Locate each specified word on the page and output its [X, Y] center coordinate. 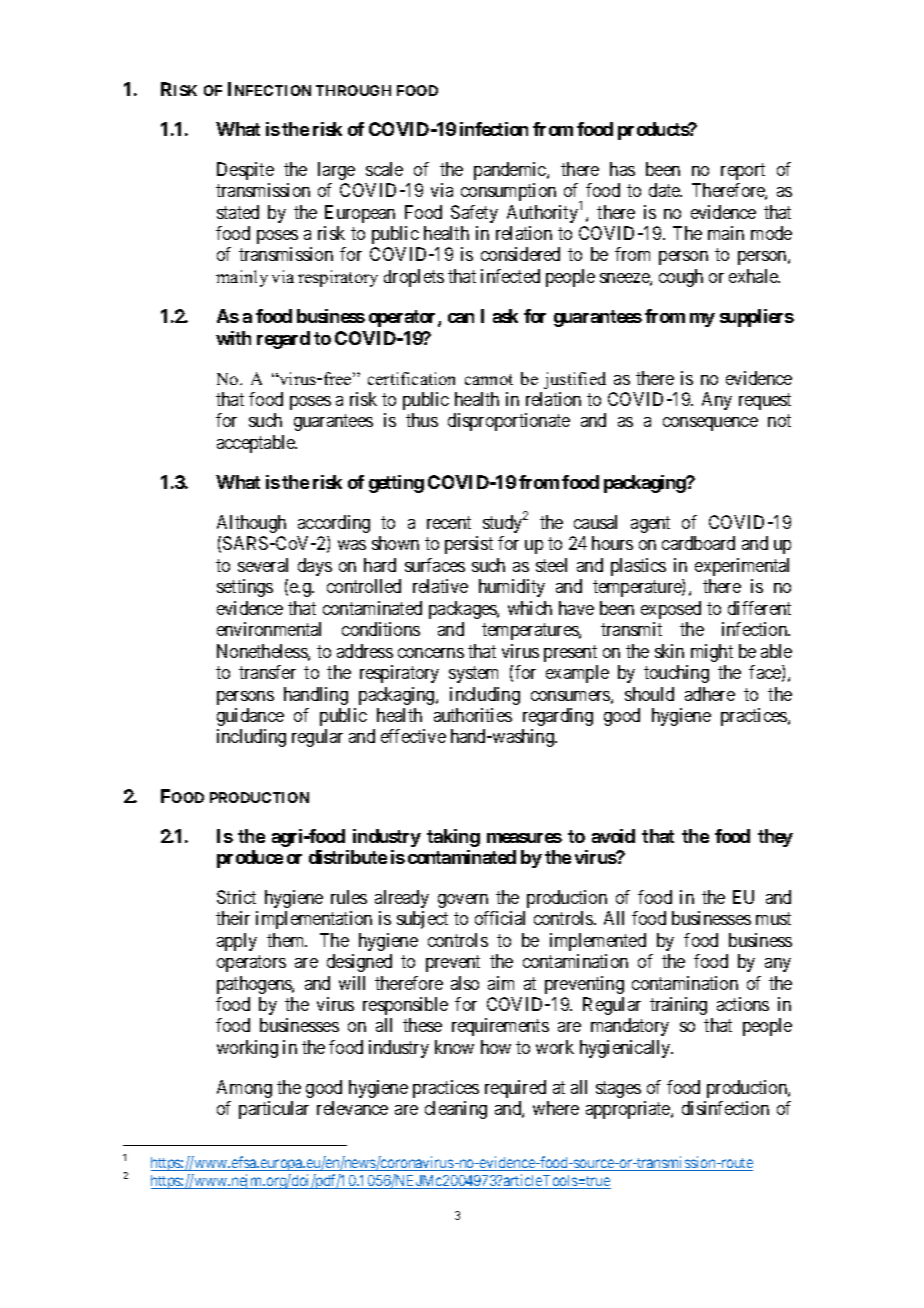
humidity [512, 588]
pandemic [511, 171]
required [515, 1089]
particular [274, 1110]
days [315, 567]
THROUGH [353, 90]
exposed [671, 610]
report [743, 171]
